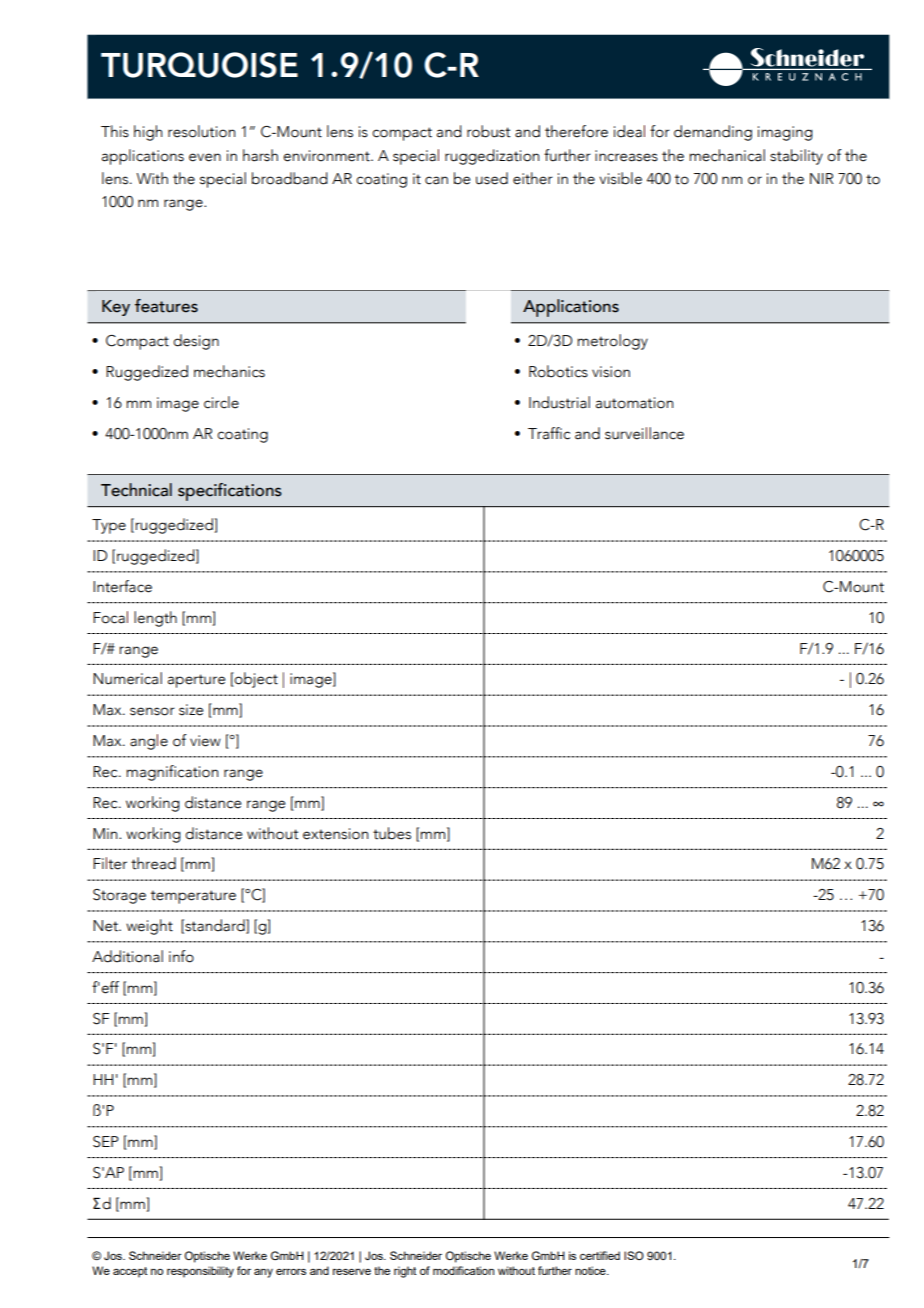 The width and height of the screenshot is (924, 1308). Describe the element at coordinates (205, 157) in the screenshot. I see `even` at that location.
